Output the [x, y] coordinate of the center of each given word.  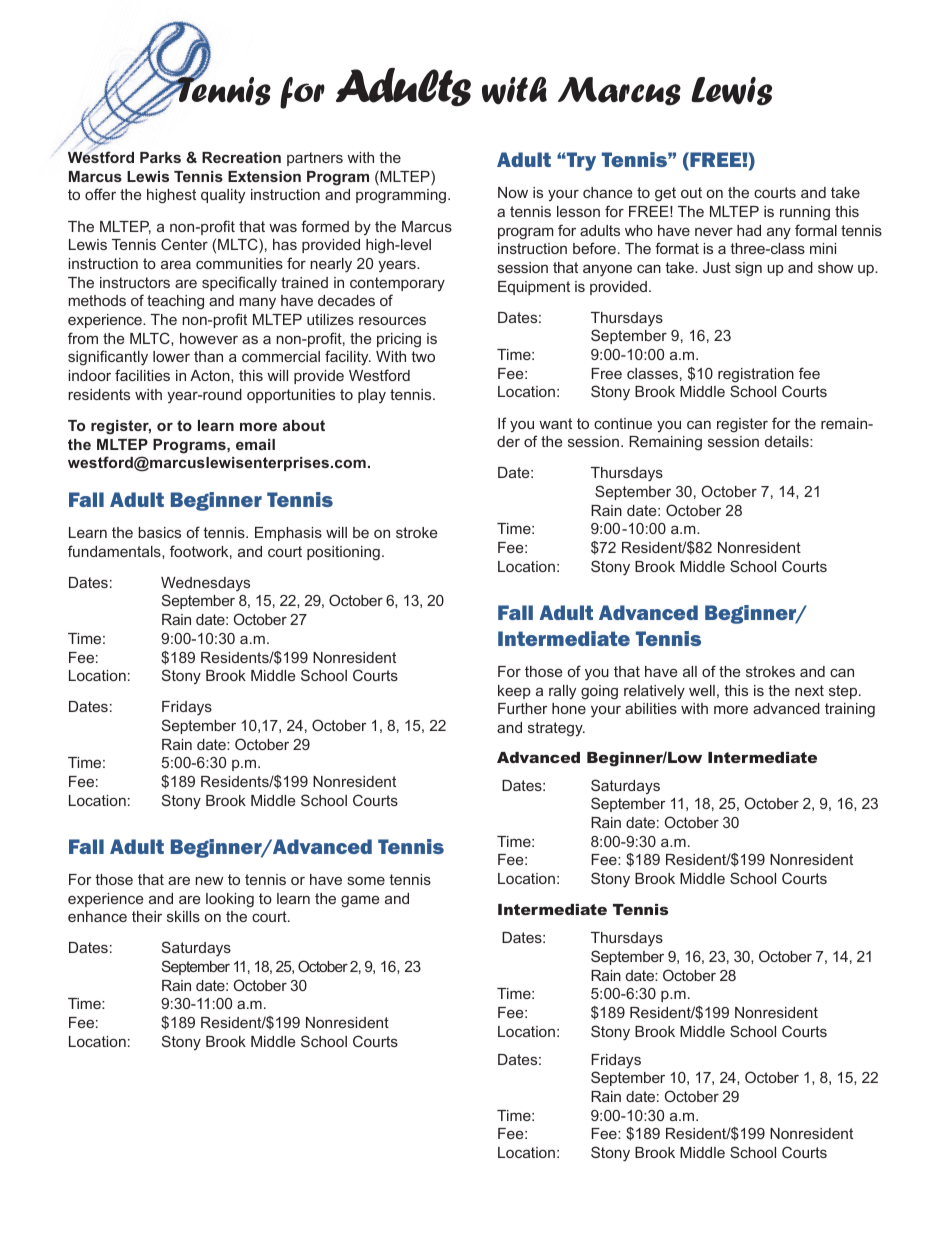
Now [513, 192]
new [209, 880]
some [366, 881]
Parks [160, 157]
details [788, 441]
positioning [343, 553]
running [805, 213]
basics [159, 532]
